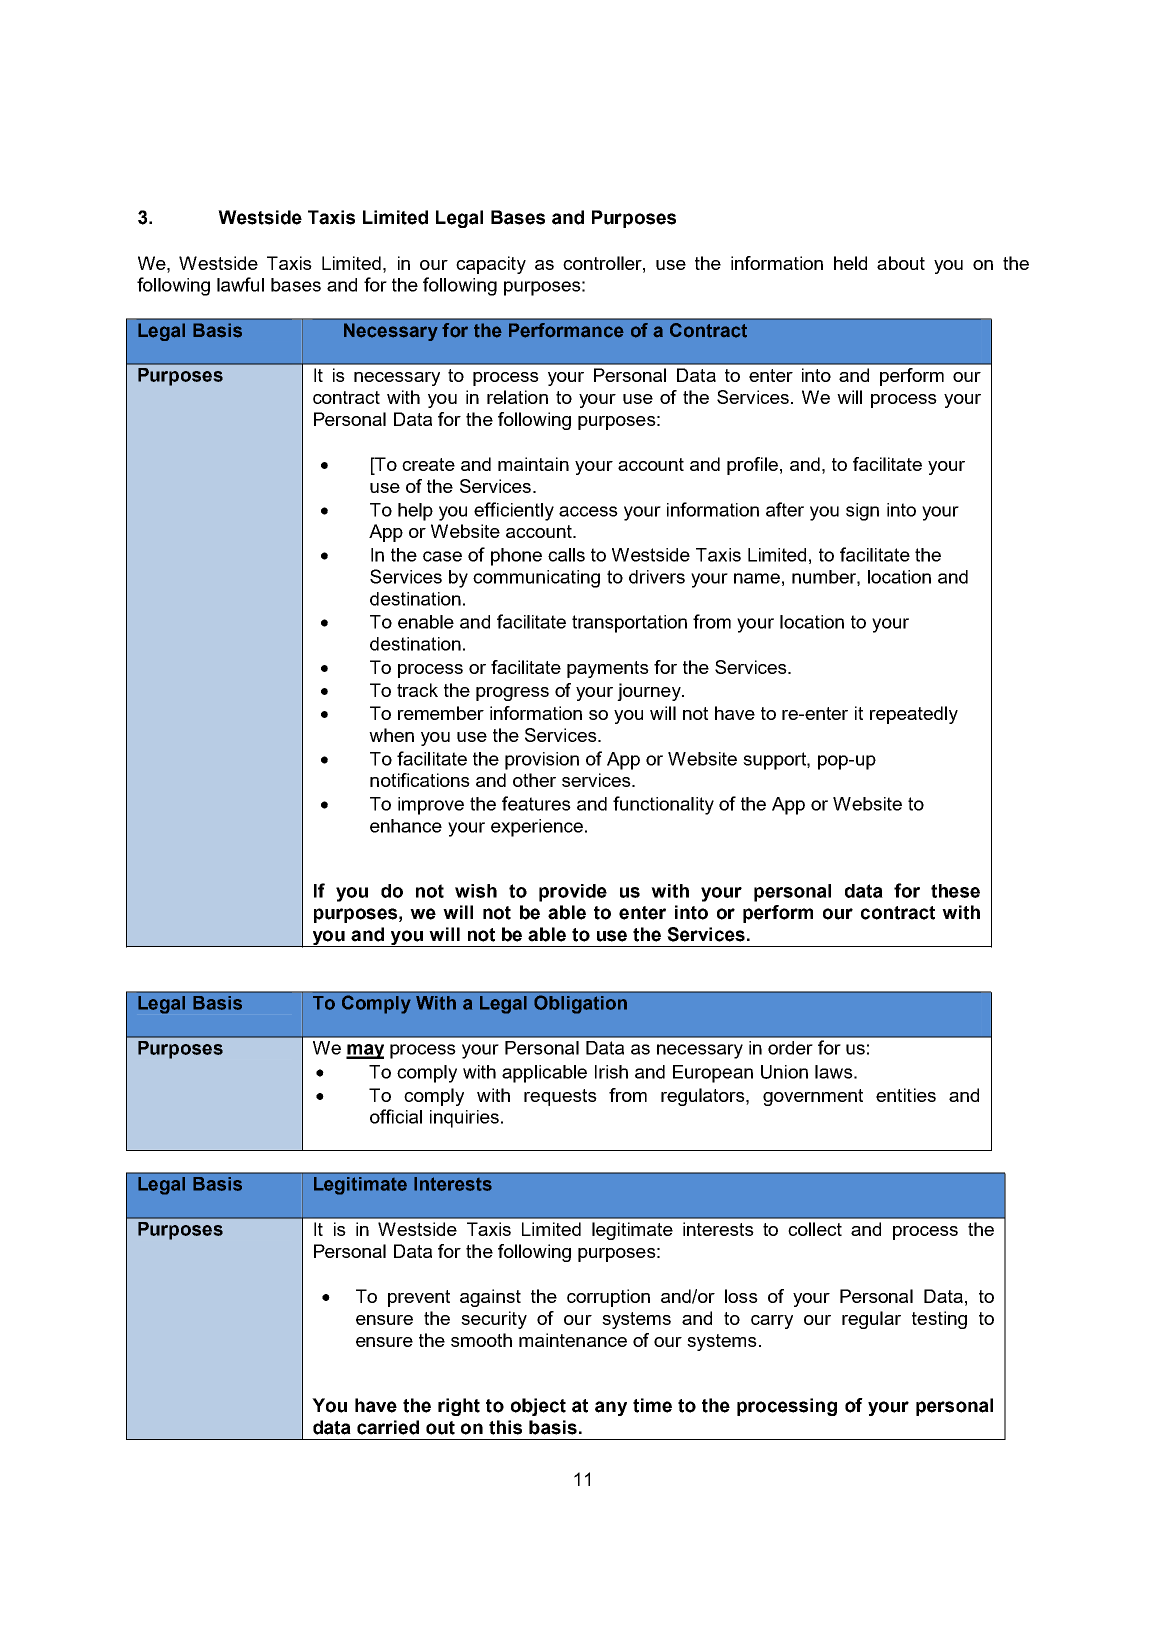  What do you see at coordinates (608, 669) in the page?
I see `payments` at bounding box center [608, 669].
